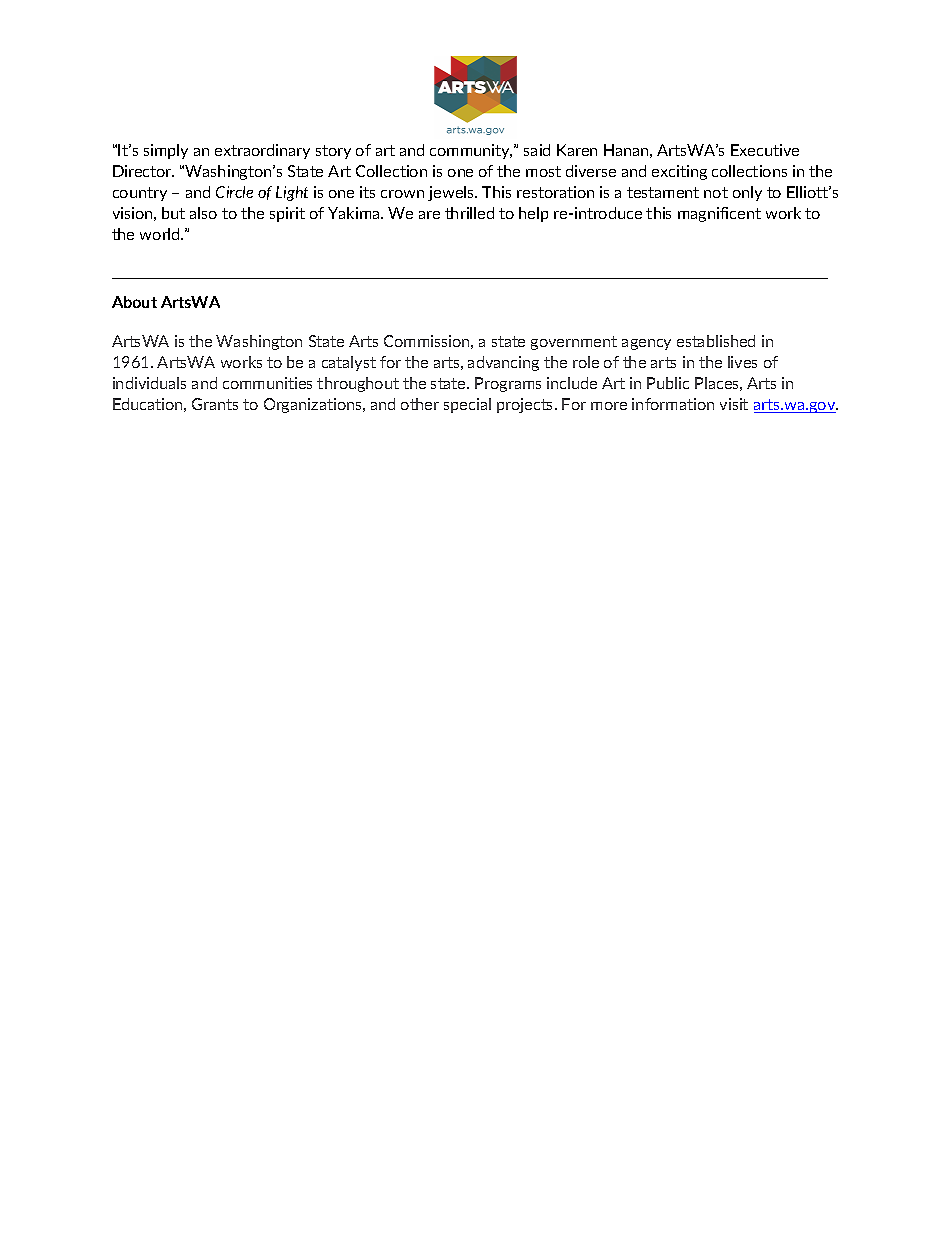 This document has height=1233, width=952. What do you see at coordinates (161, 234) in the document?
I see `world` at bounding box center [161, 234].
